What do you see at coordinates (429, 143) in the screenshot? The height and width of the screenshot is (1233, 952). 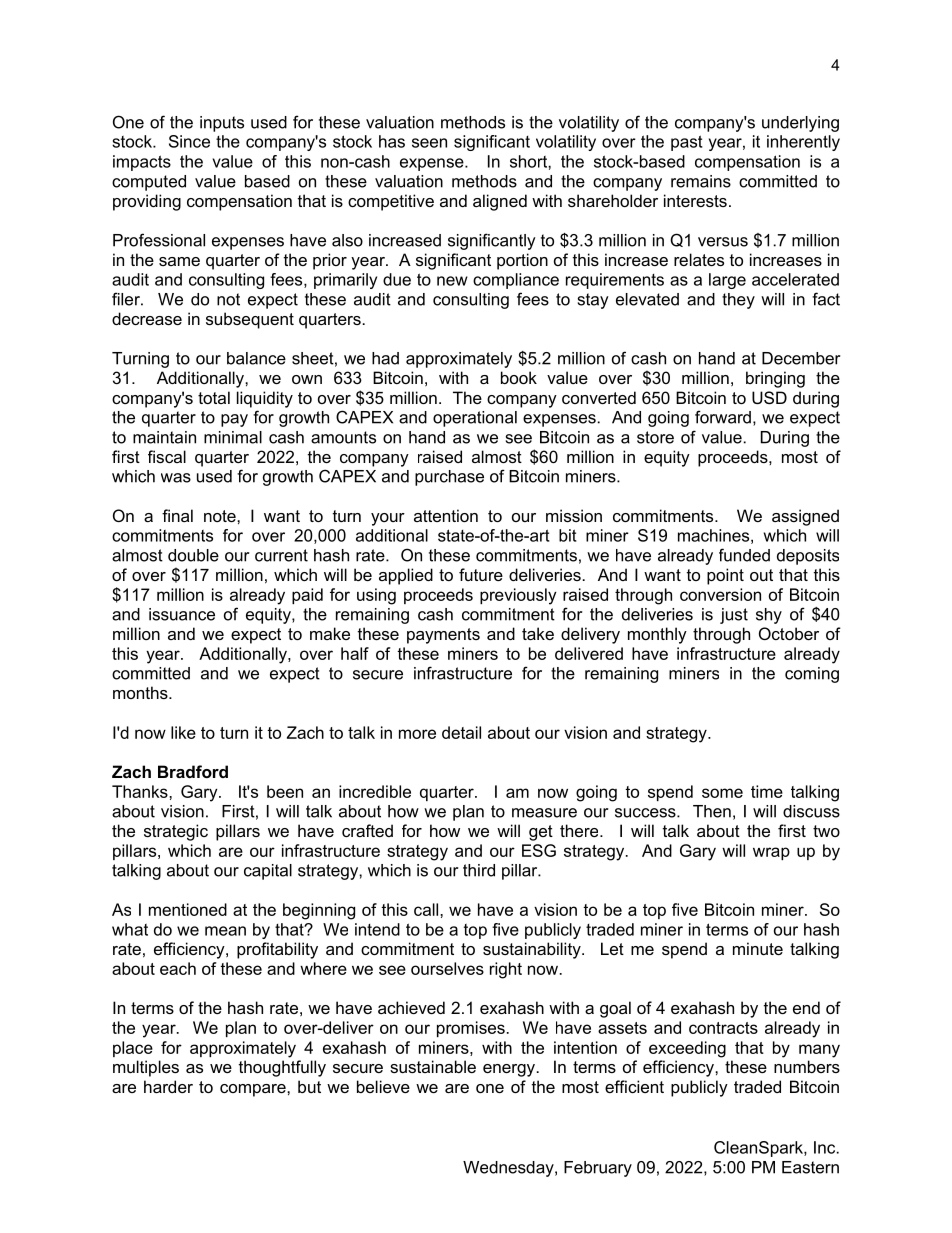 I see `seen` at bounding box center [429, 143].
